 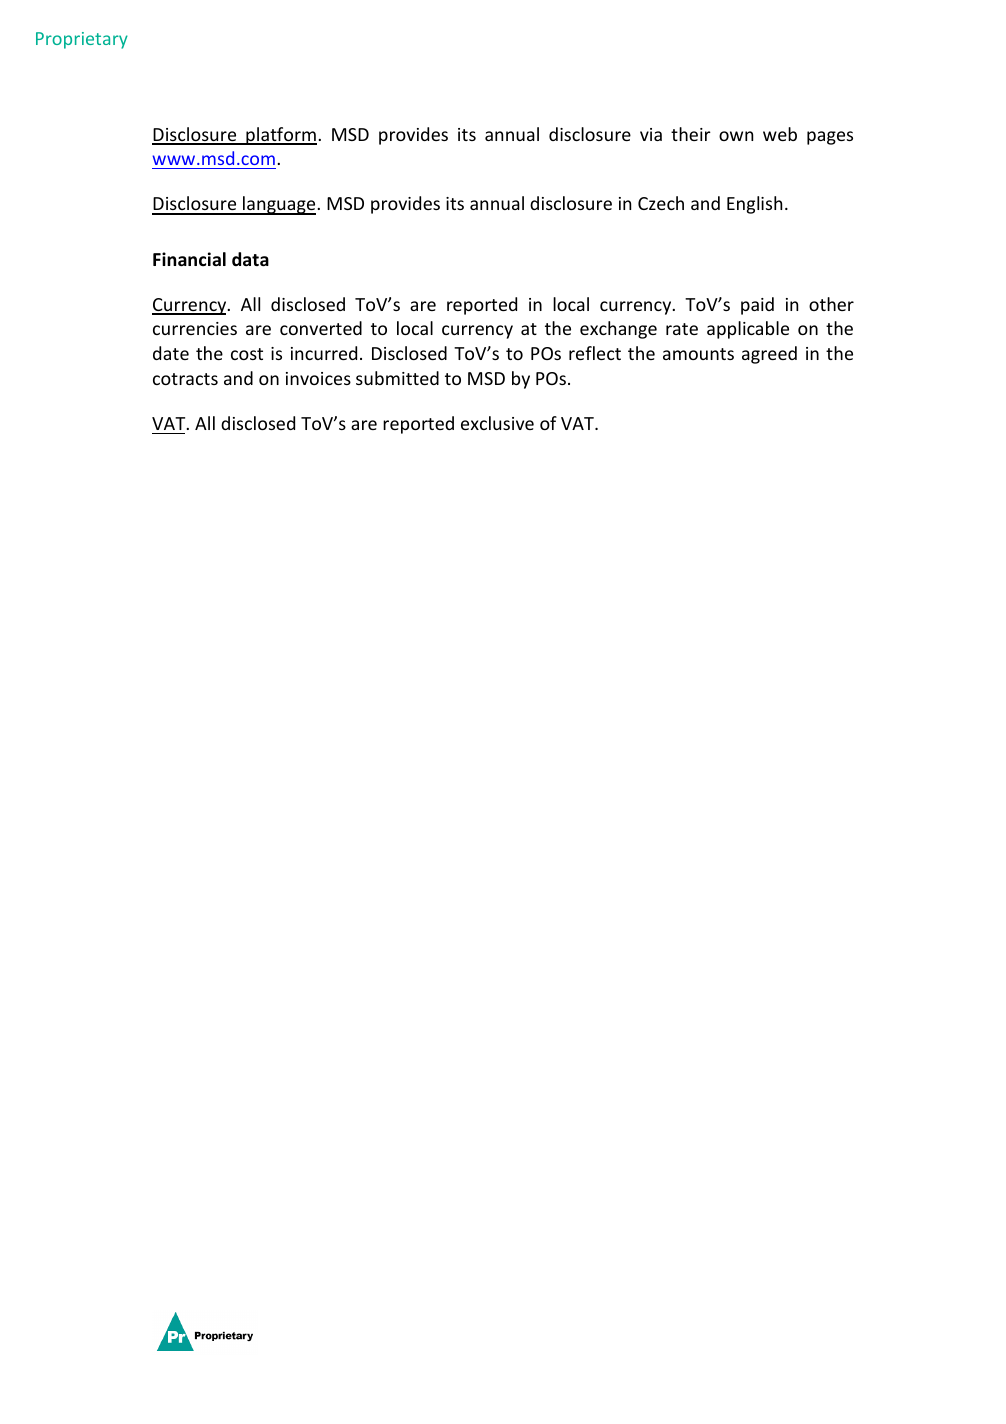 What do you see at coordinates (279, 205) in the image?
I see `language` at bounding box center [279, 205].
